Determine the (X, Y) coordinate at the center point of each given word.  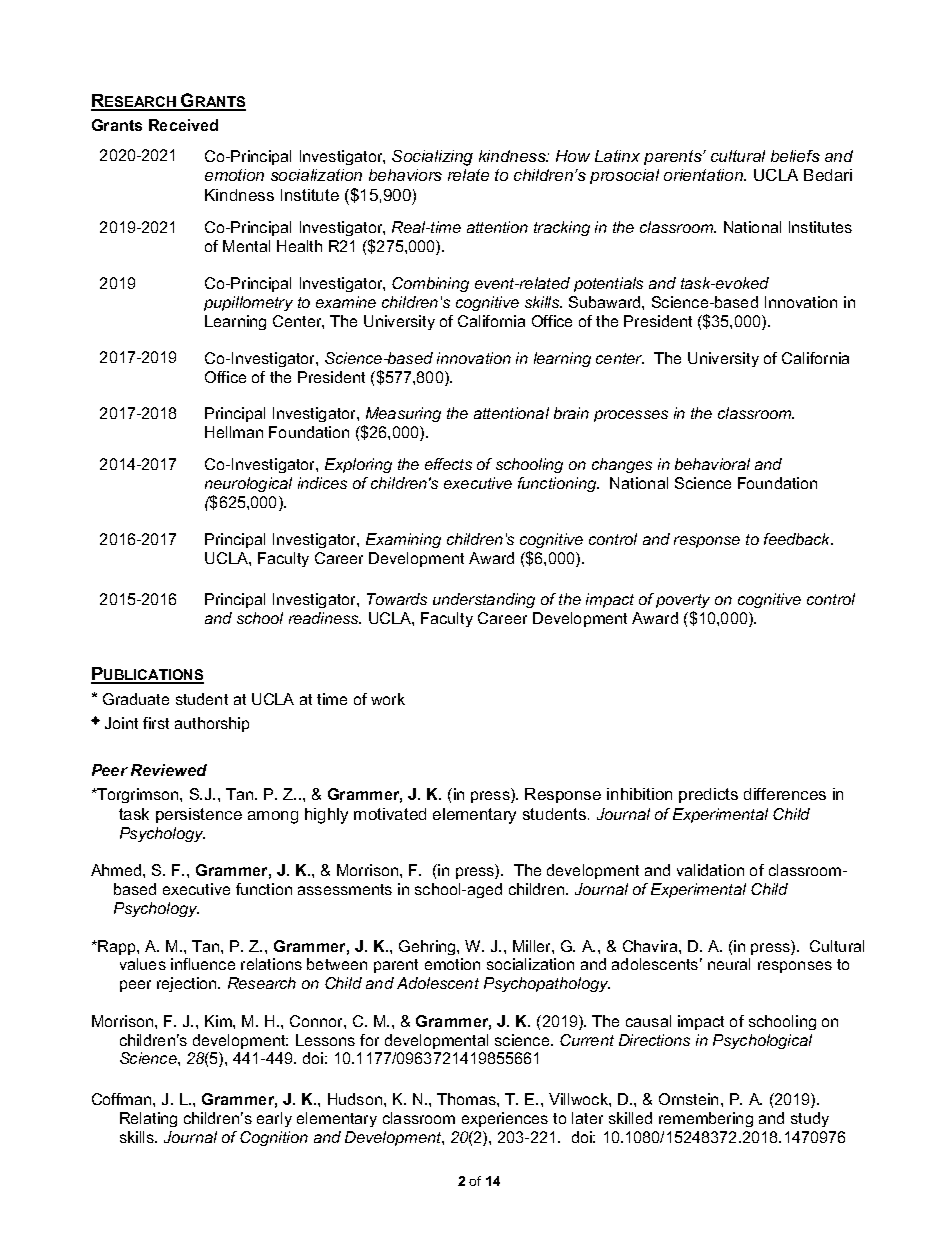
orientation (705, 175)
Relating (148, 1119)
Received (183, 125)
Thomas (467, 1099)
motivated (390, 814)
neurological (248, 486)
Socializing (432, 158)
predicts (708, 795)
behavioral (712, 464)
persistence (199, 815)
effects (448, 464)
